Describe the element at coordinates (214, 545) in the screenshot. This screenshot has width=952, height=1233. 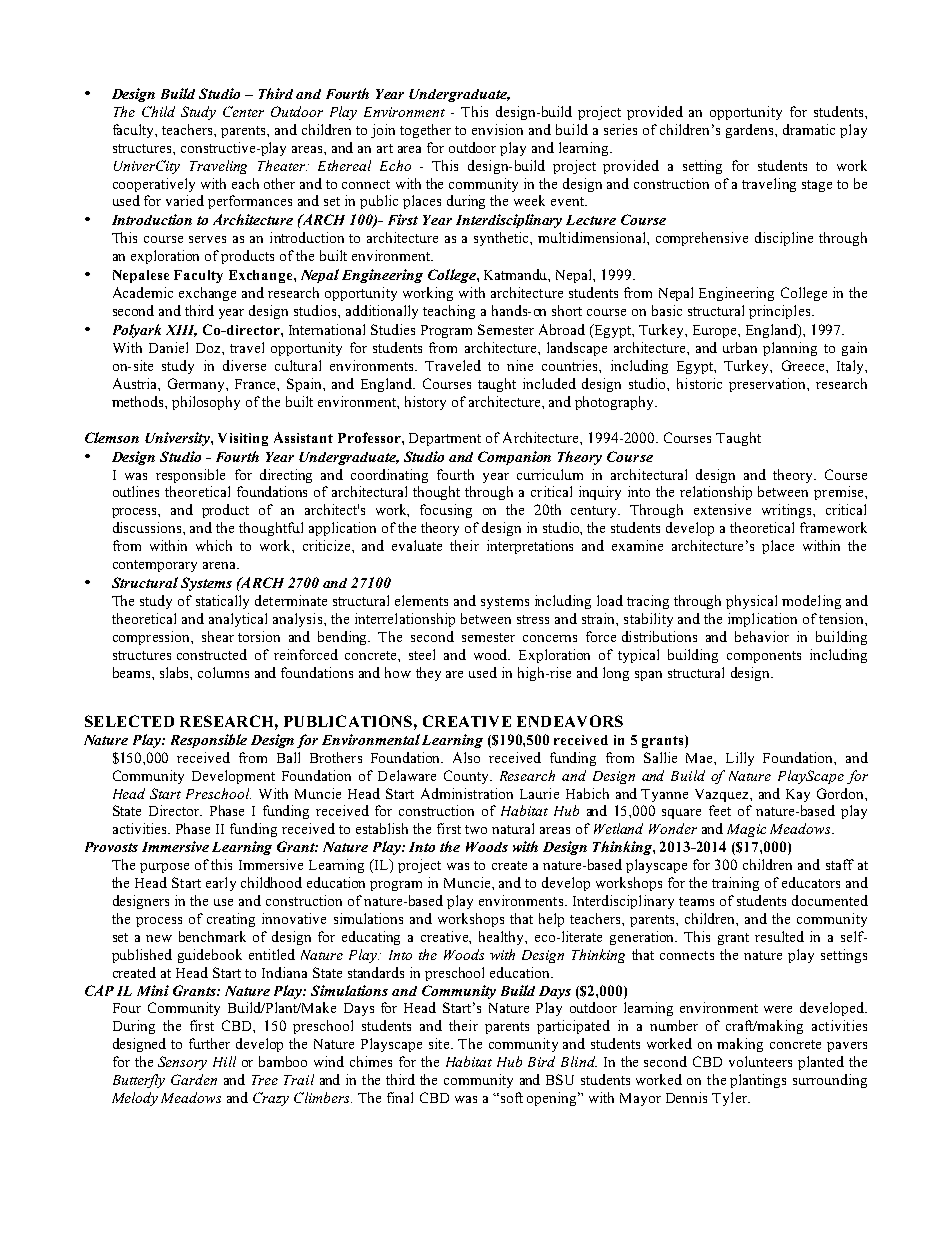
I see `which` at that location.
